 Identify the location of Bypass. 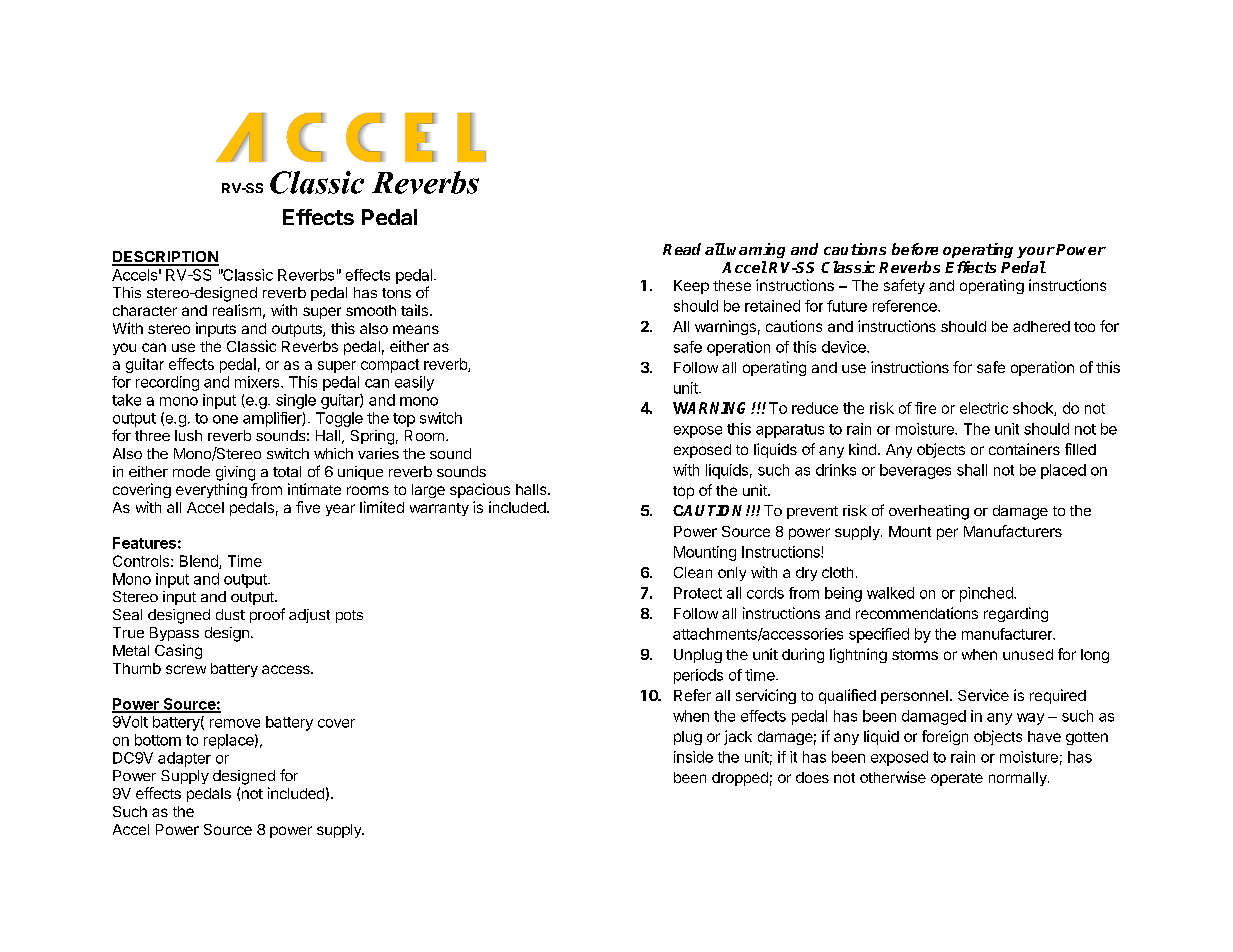
(174, 634).
